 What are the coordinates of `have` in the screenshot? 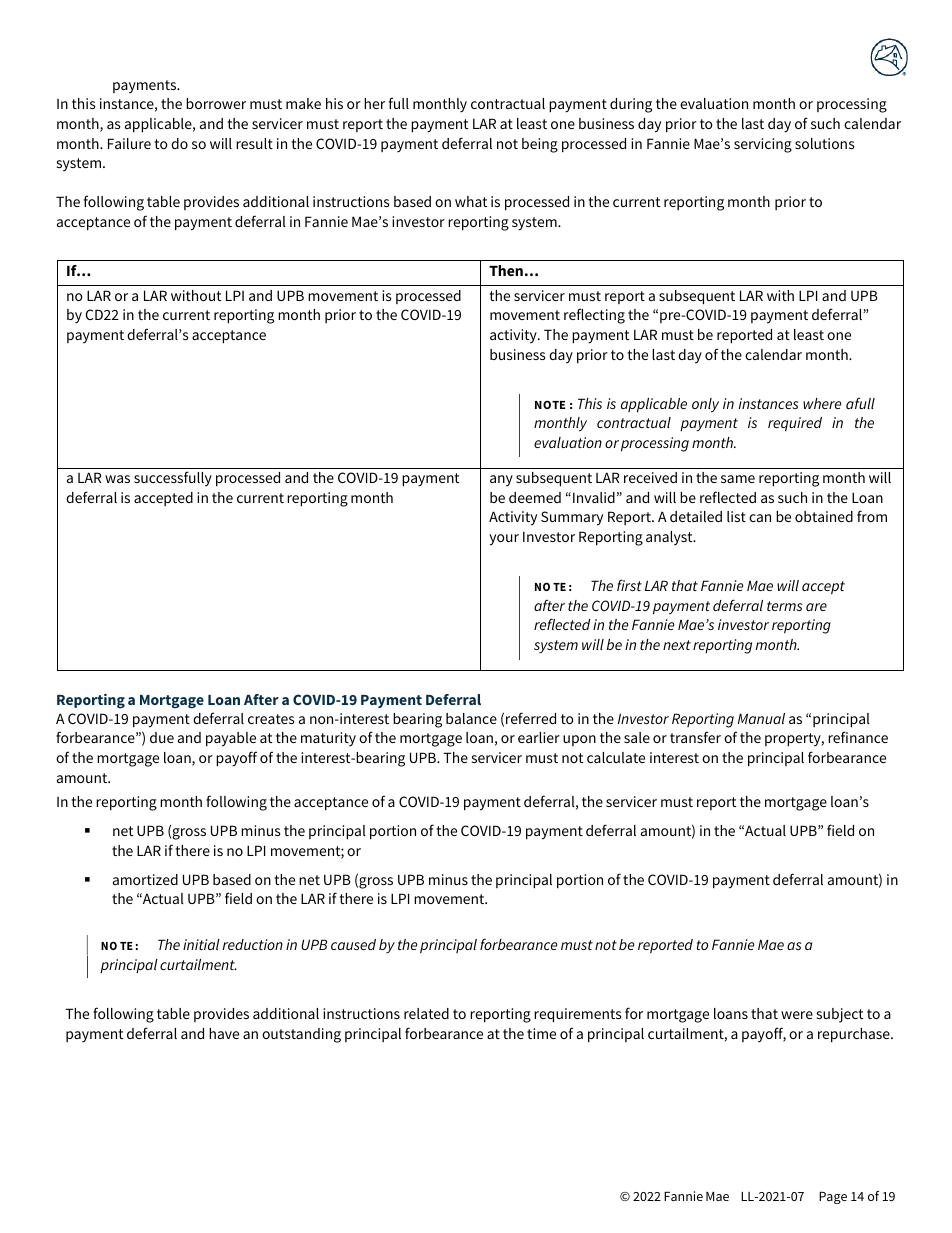 It's located at (224, 1033).
